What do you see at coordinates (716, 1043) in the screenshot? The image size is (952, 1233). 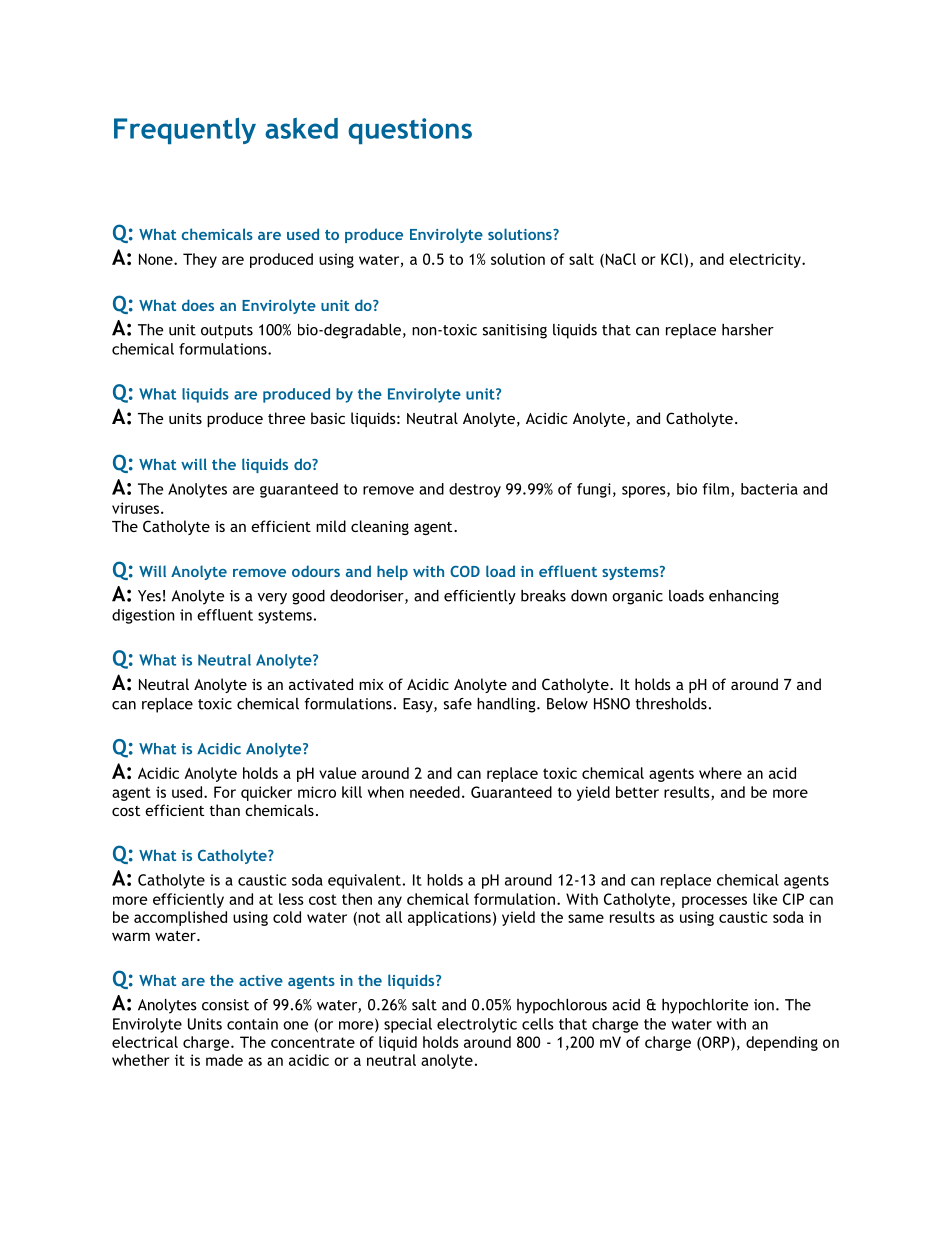 I see `ORP` at bounding box center [716, 1043].
